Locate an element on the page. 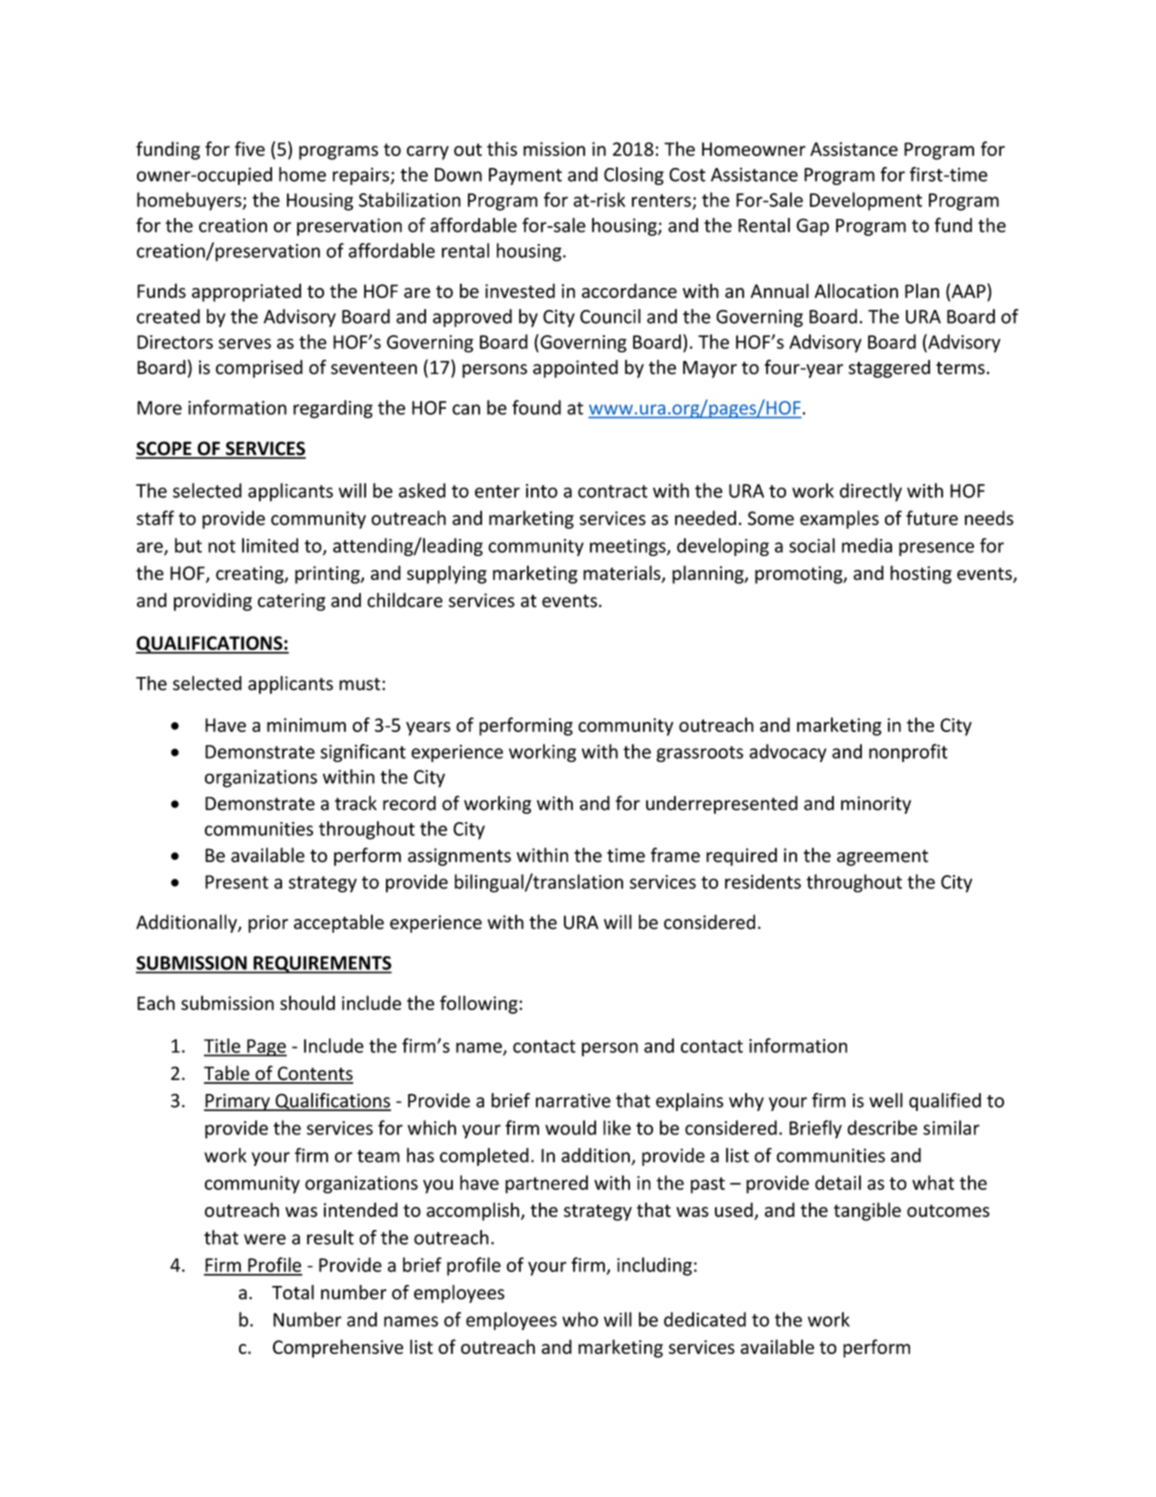 The width and height of the document is (1156, 1497). Development is located at coordinates (866, 201).
